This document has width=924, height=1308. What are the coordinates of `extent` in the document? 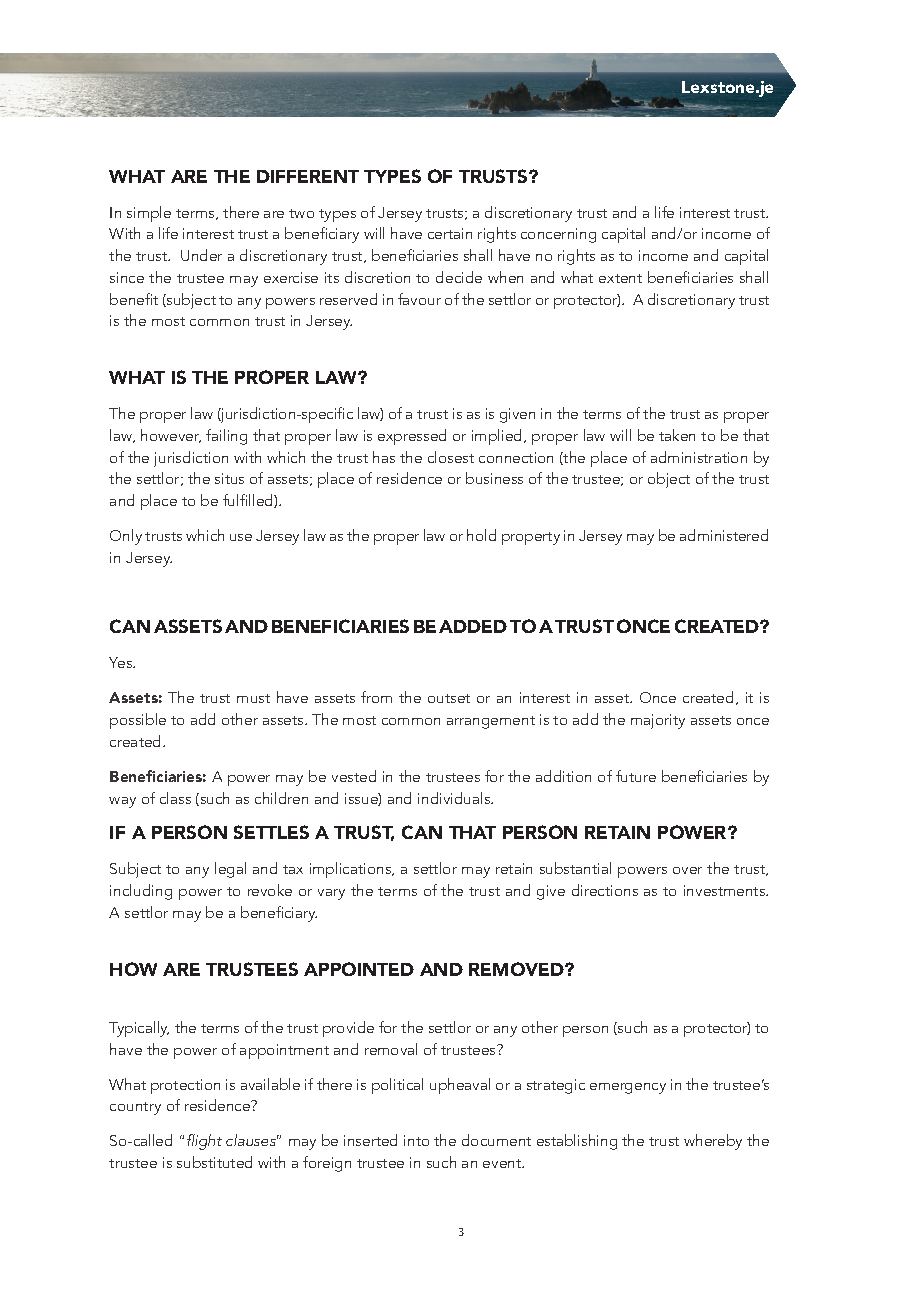 It's located at (620, 278).
